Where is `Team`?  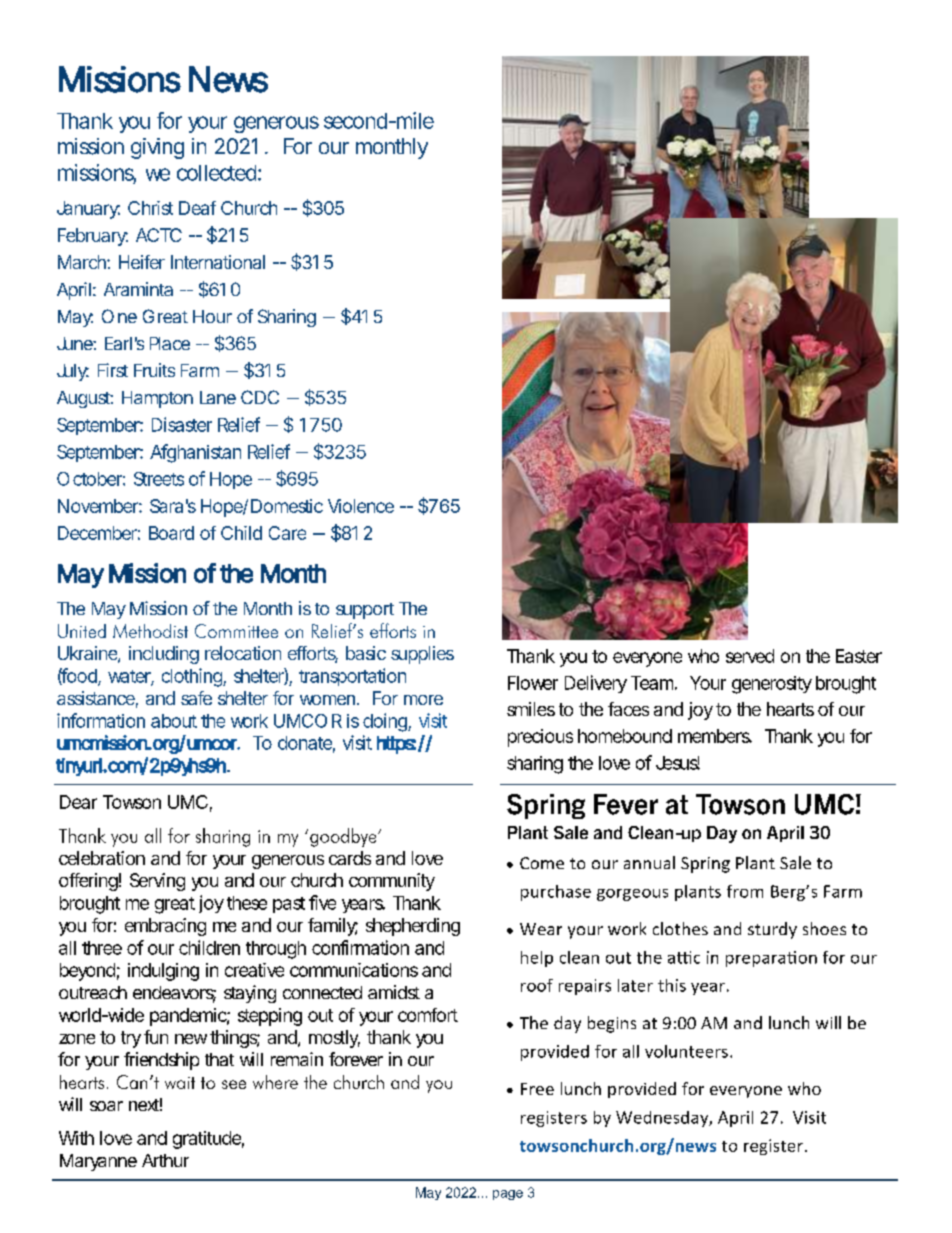 Team is located at coordinates (654, 683).
